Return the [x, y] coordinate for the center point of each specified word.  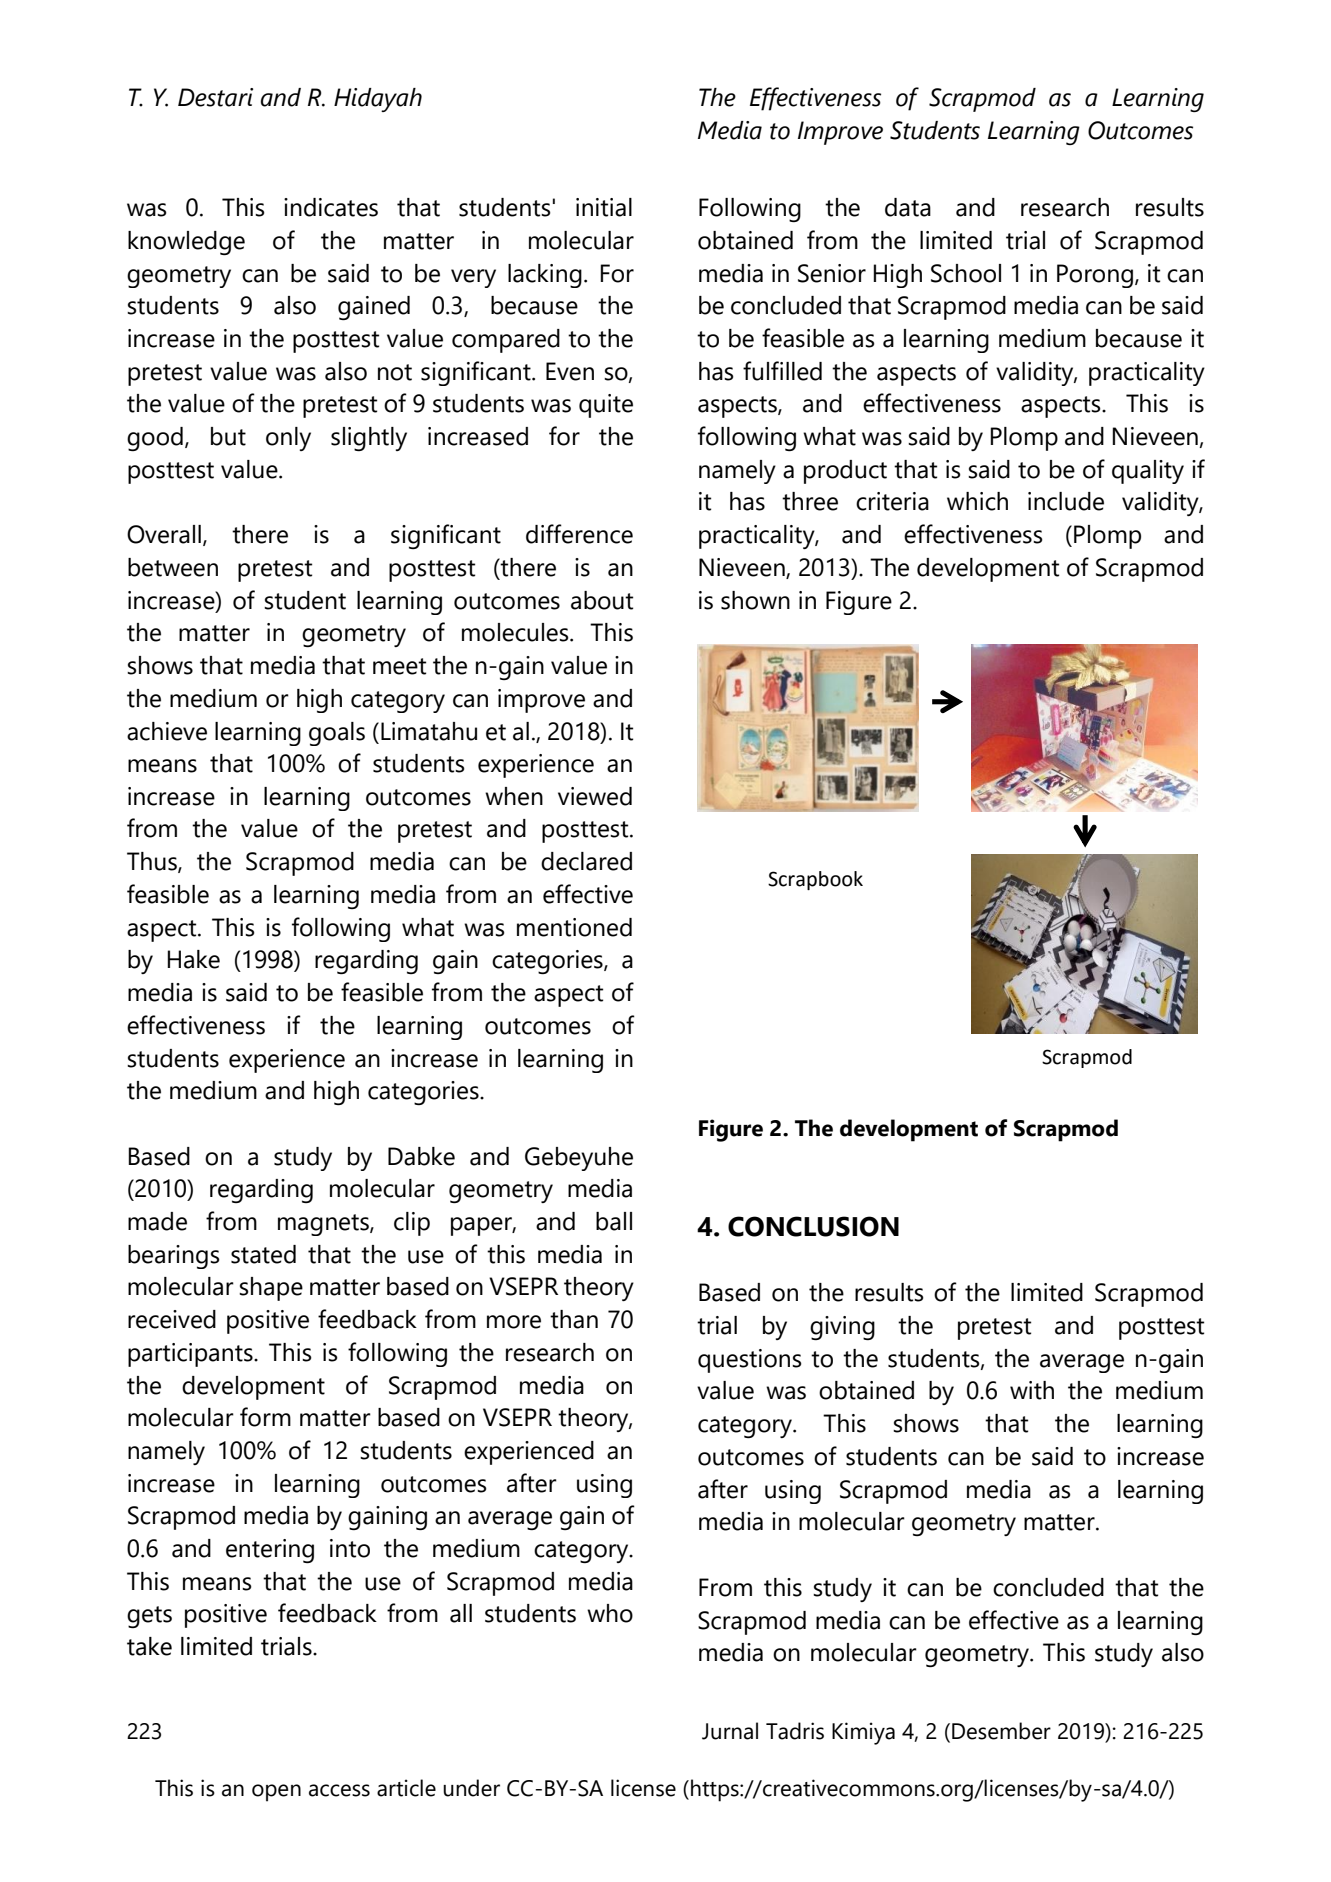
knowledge [186, 243]
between [173, 567]
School [966, 273]
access [339, 1790]
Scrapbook [815, 880]
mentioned [574, 927]
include [1066, 501]
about [602, 600]
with [1032, 1390]
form [265, 1417]
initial [604, 207]
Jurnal [730, 1731]
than [574, 1319]
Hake [193, 959]
